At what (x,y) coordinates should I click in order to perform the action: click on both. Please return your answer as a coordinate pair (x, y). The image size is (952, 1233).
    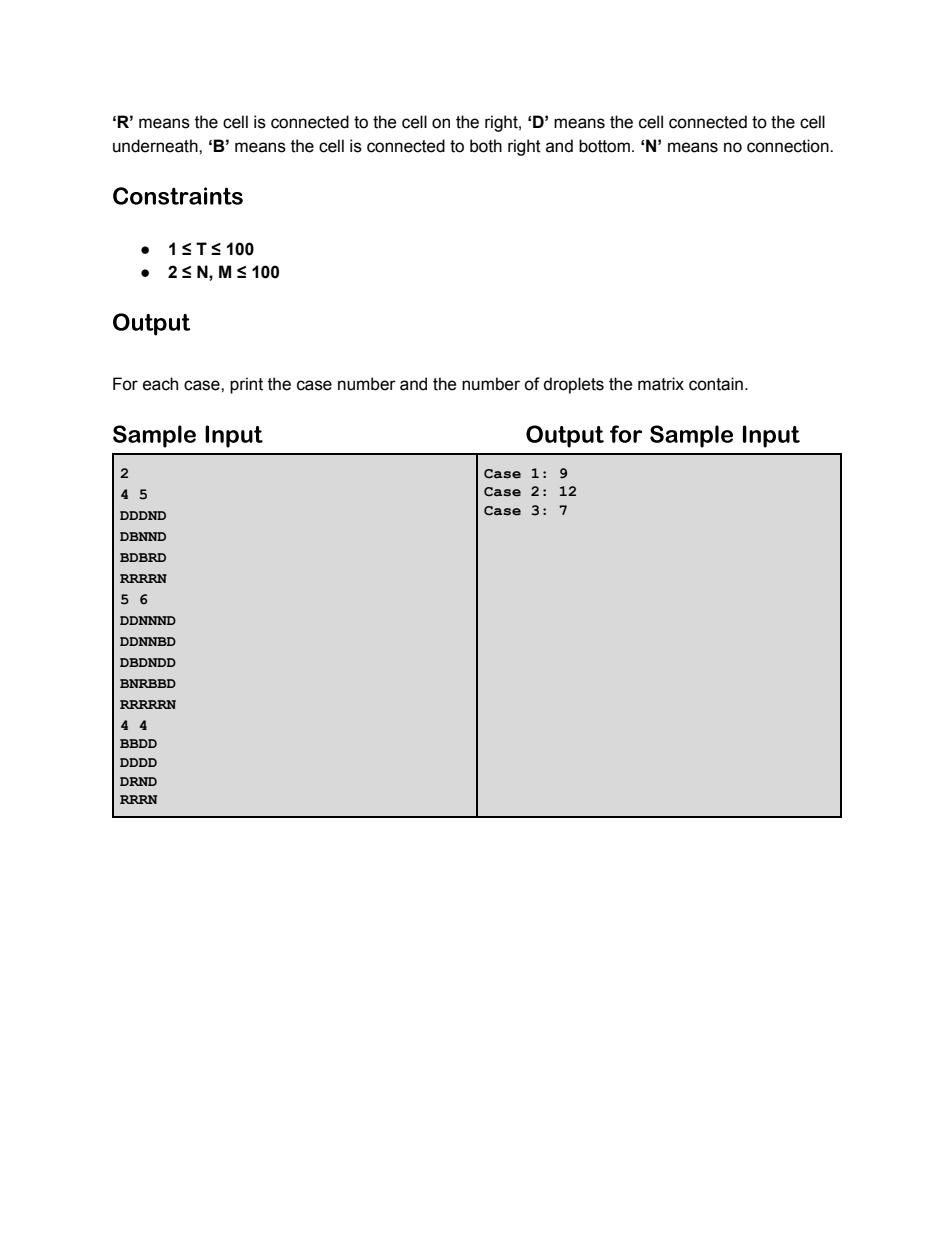
    Looking at the image, I should click on (486, 146).
